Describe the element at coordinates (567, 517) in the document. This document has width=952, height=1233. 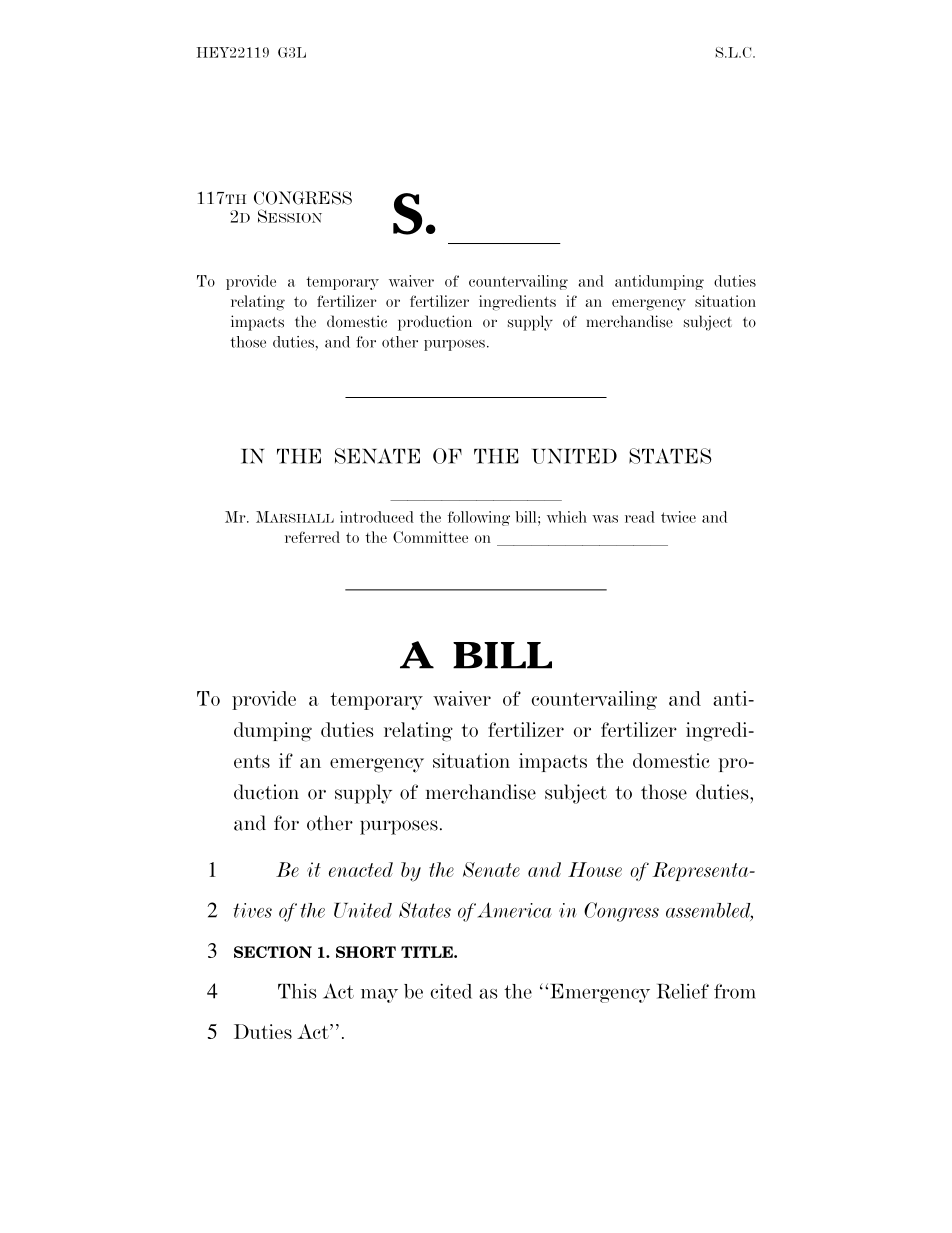
I see `which` at that location.
